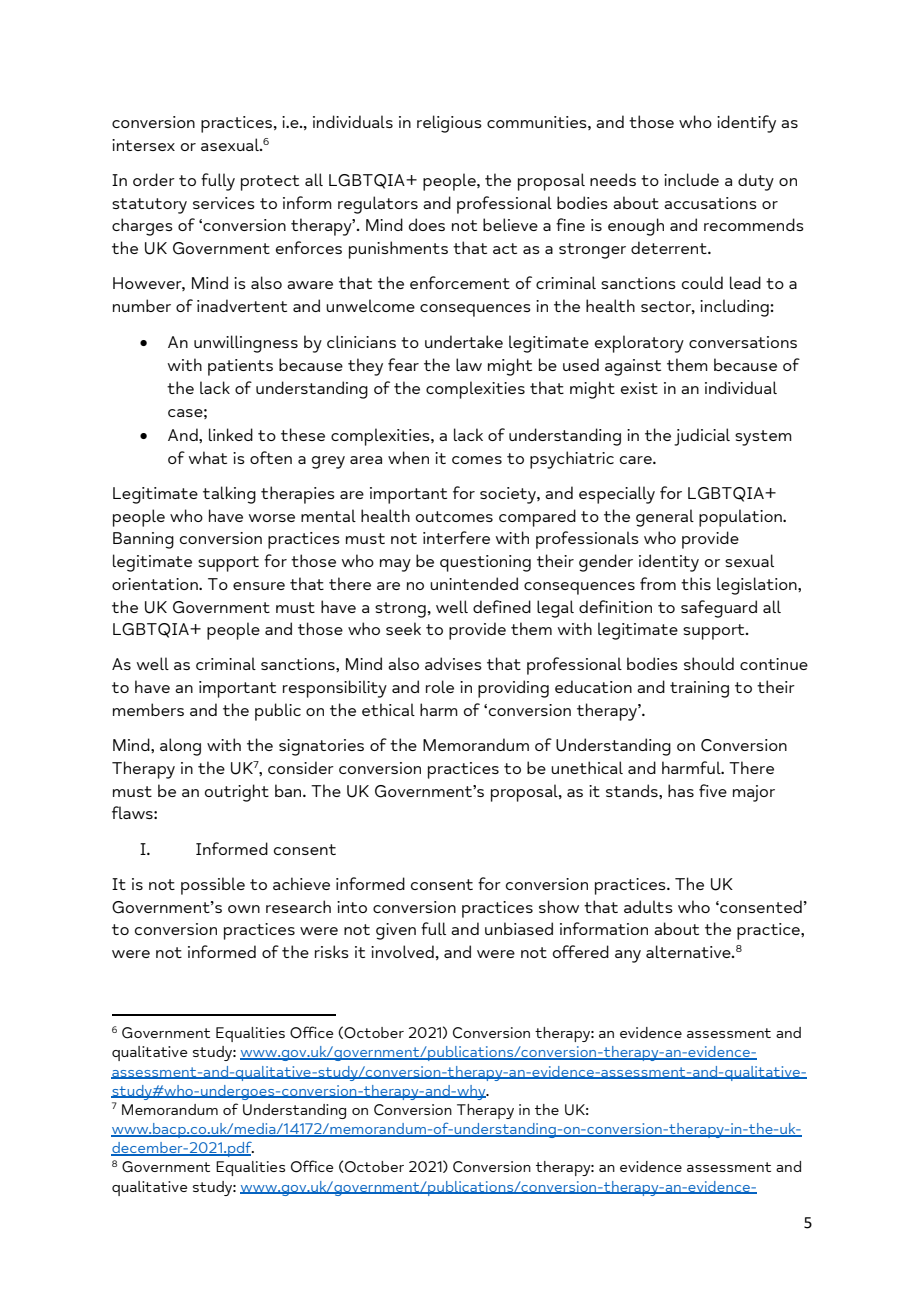 This screenshot has width=924, height=1308. What do you see at coordinates (440, 686) in the screenshot?
I see `role` at bounding box center [440, 686].
